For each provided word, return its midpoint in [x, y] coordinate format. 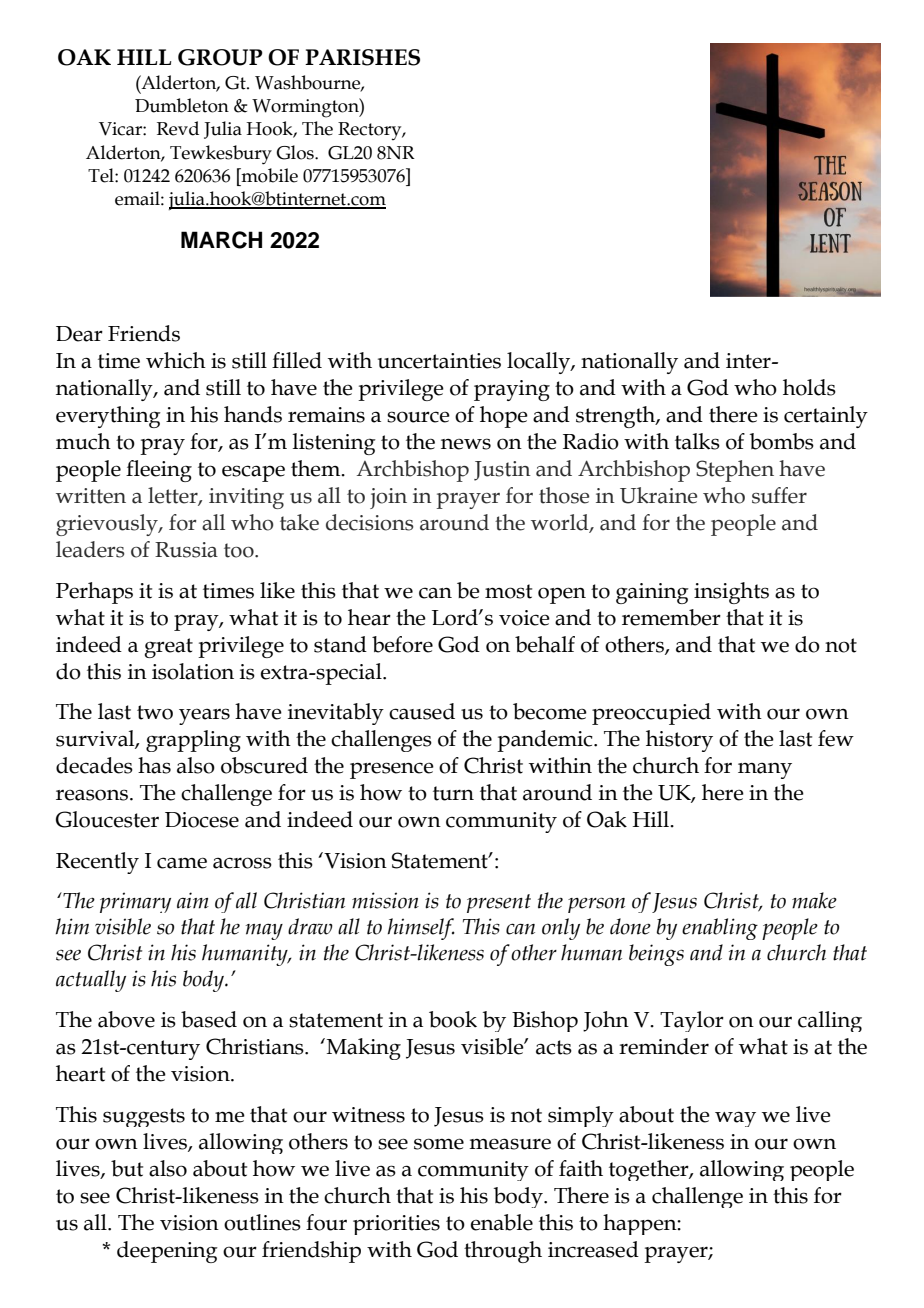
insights [731, 593]
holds [809, 387]
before [402, 644]
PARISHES [362, 57]
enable [502, 1222]
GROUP [220, 57]
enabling [720, 929]
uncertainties [439, 361]
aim [193, 900]
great [169, 648]
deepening [167, 1252]
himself [421, 929]
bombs [782, 441]
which [176, 360]
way [735, 1119]
